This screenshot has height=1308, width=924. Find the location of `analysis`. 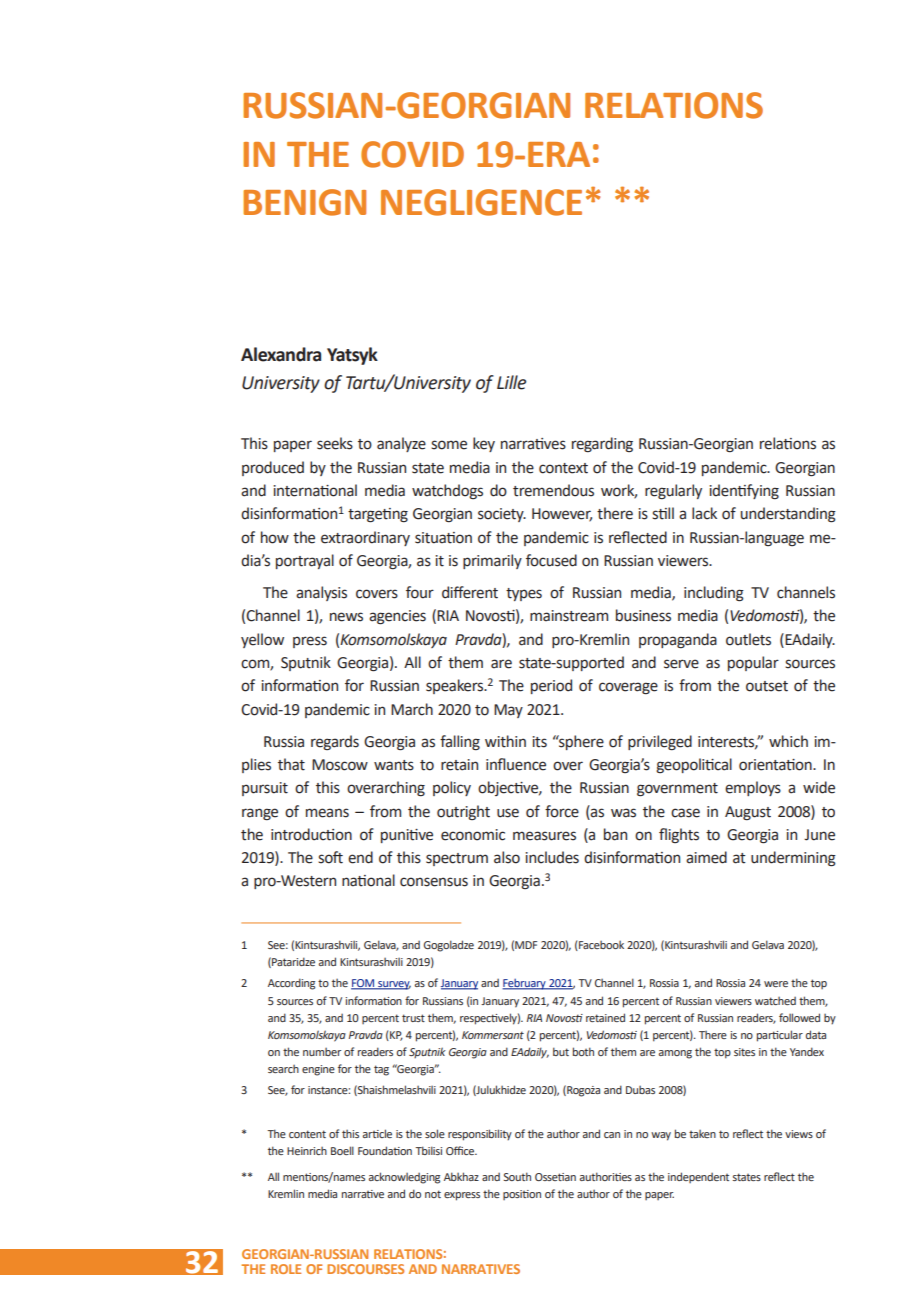

analysis is located at coordinates (321, 593).
